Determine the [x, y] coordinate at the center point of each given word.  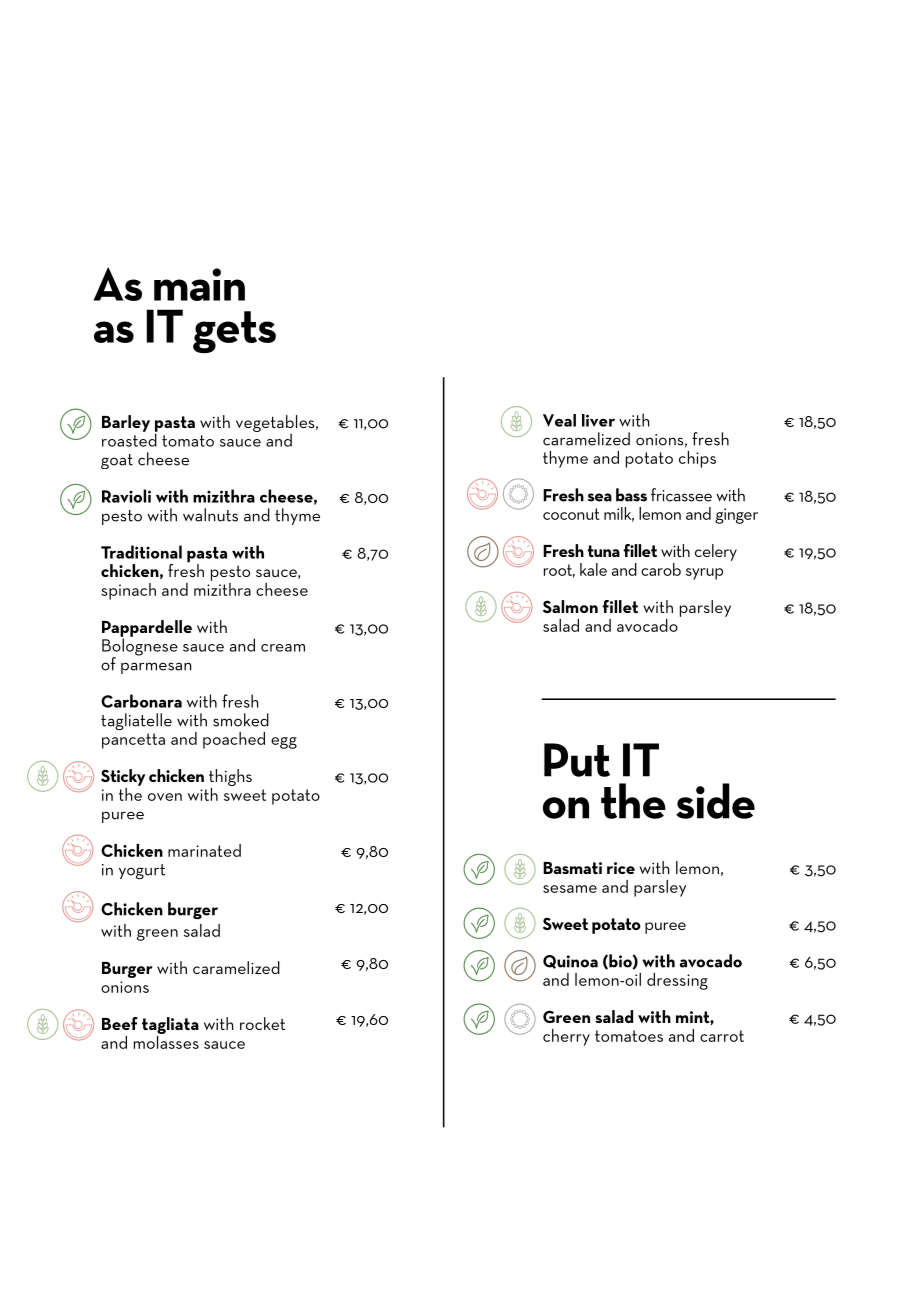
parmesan [156, 668]
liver [598, 420]
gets [234, 332]
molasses [166, 1041]
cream [283, 648]
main [199, 284]
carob [661, 569]
